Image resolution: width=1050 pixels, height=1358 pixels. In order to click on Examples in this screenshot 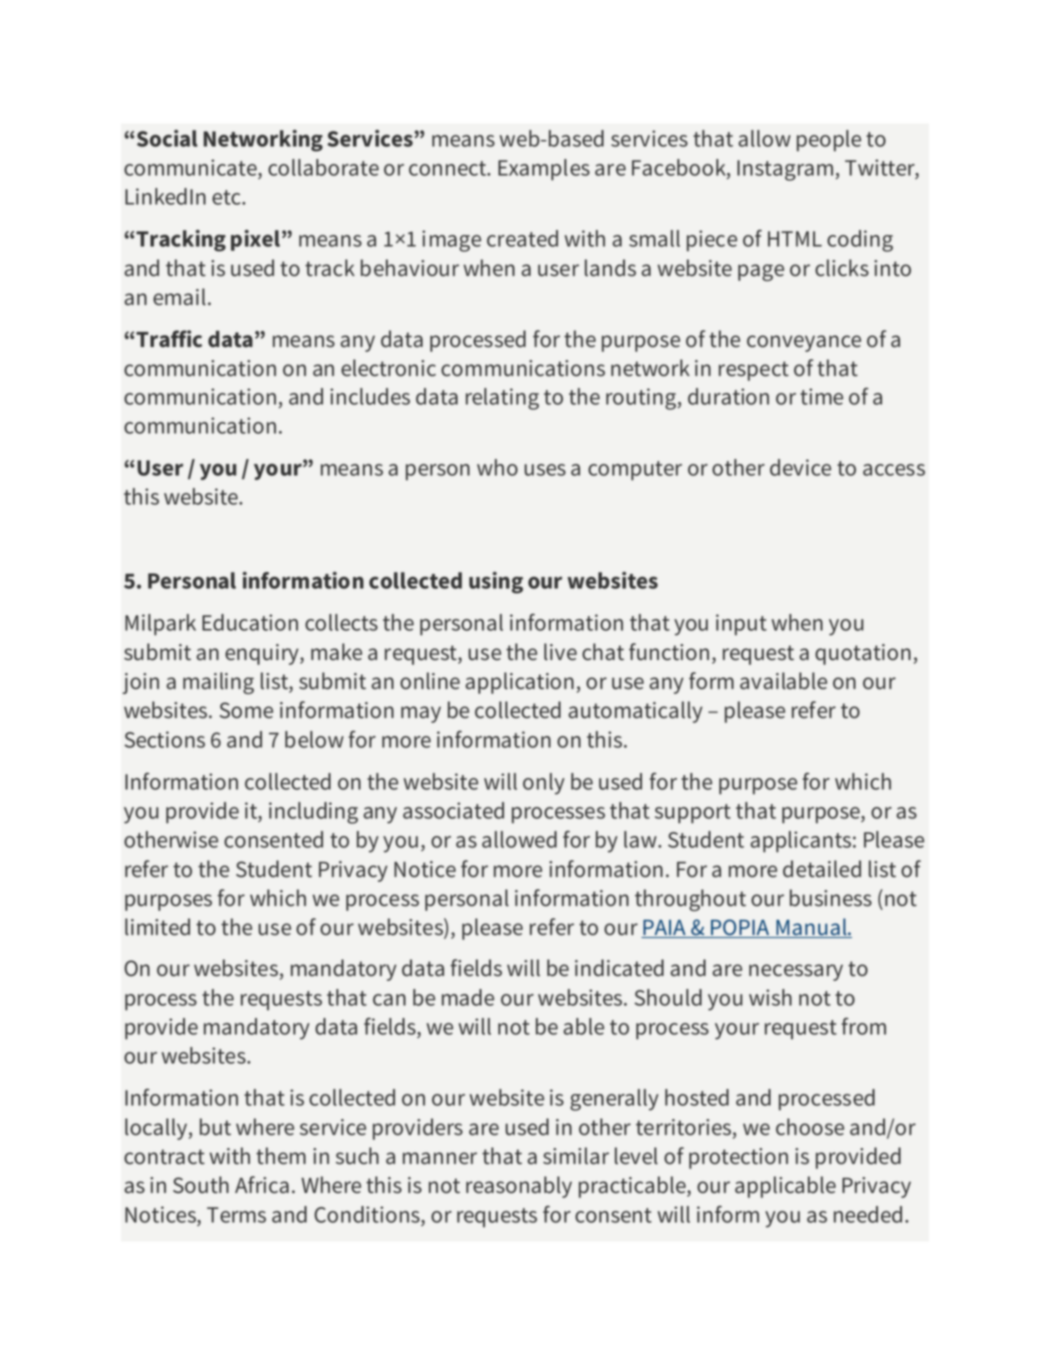, I will do `click(544, 170)`.
